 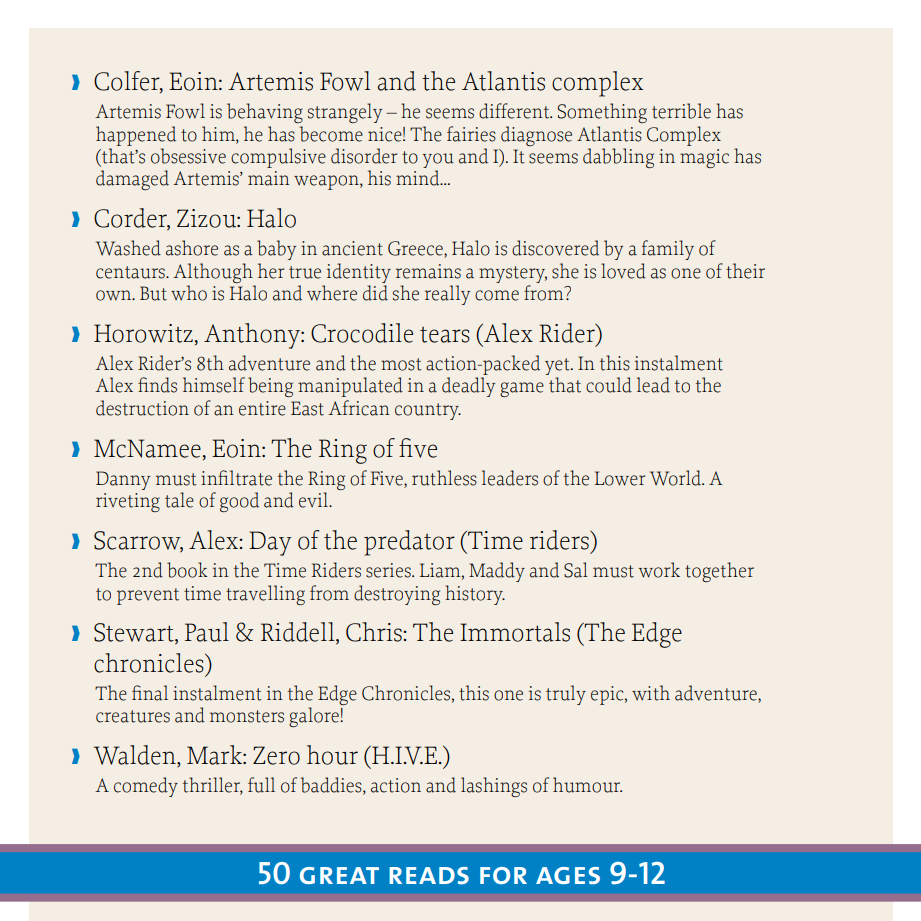 I want to click on who, so click(x=189, y=293).
